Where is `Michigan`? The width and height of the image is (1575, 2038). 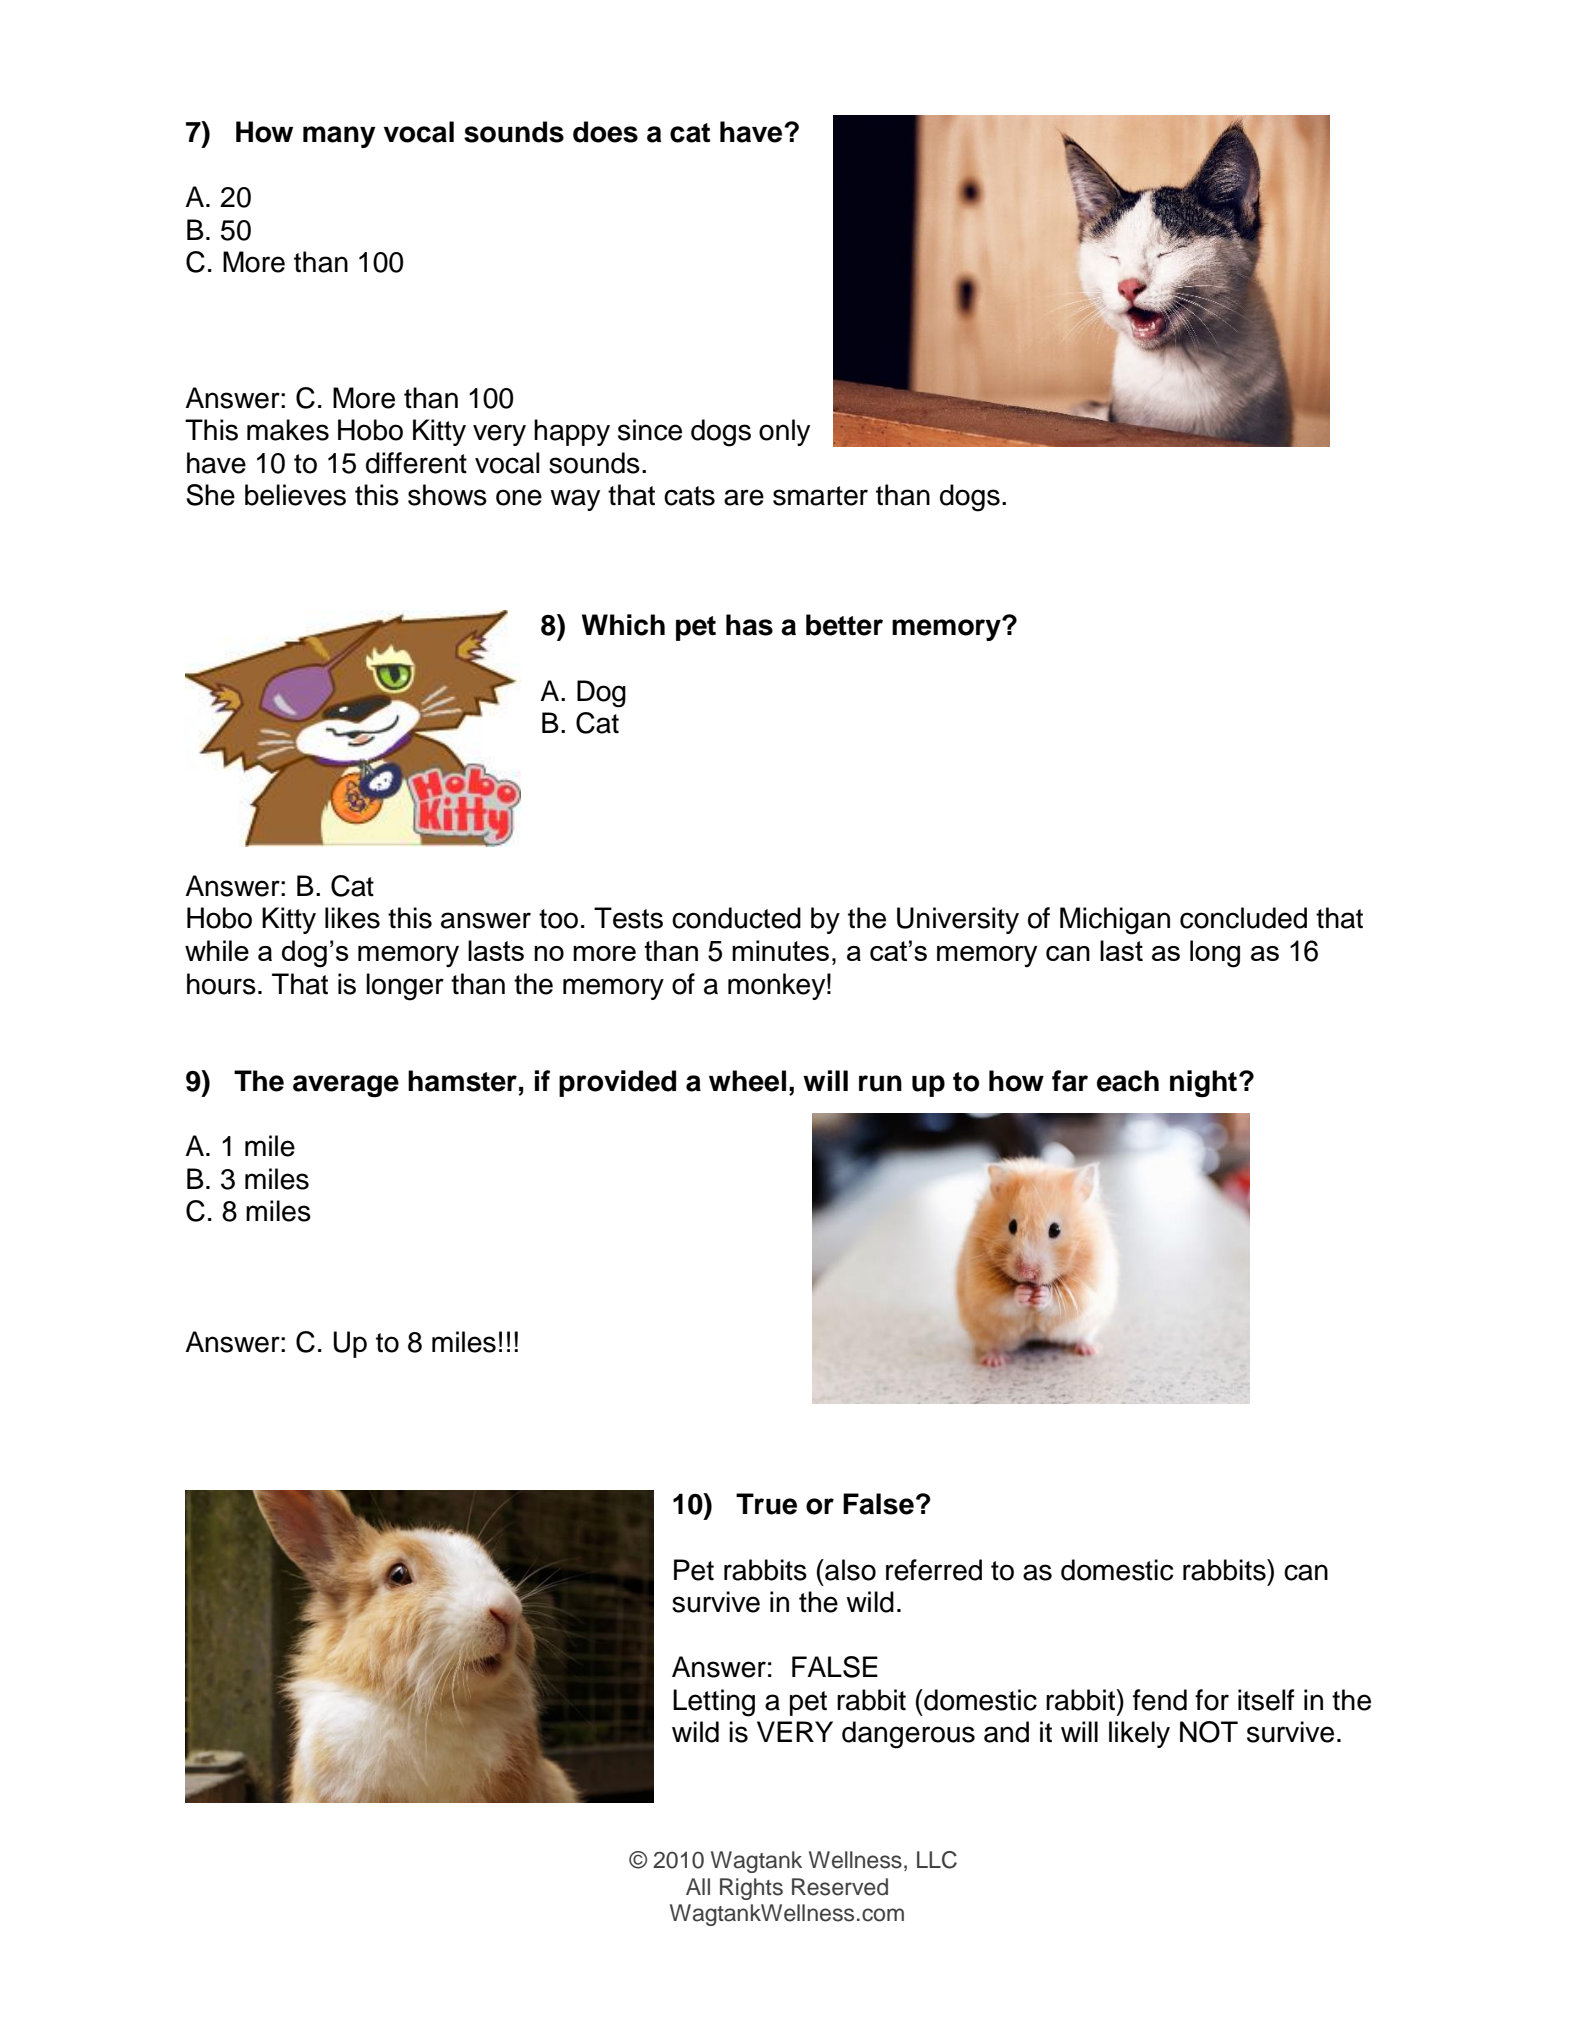
Michigan is located at coordinates (1115, 921).
